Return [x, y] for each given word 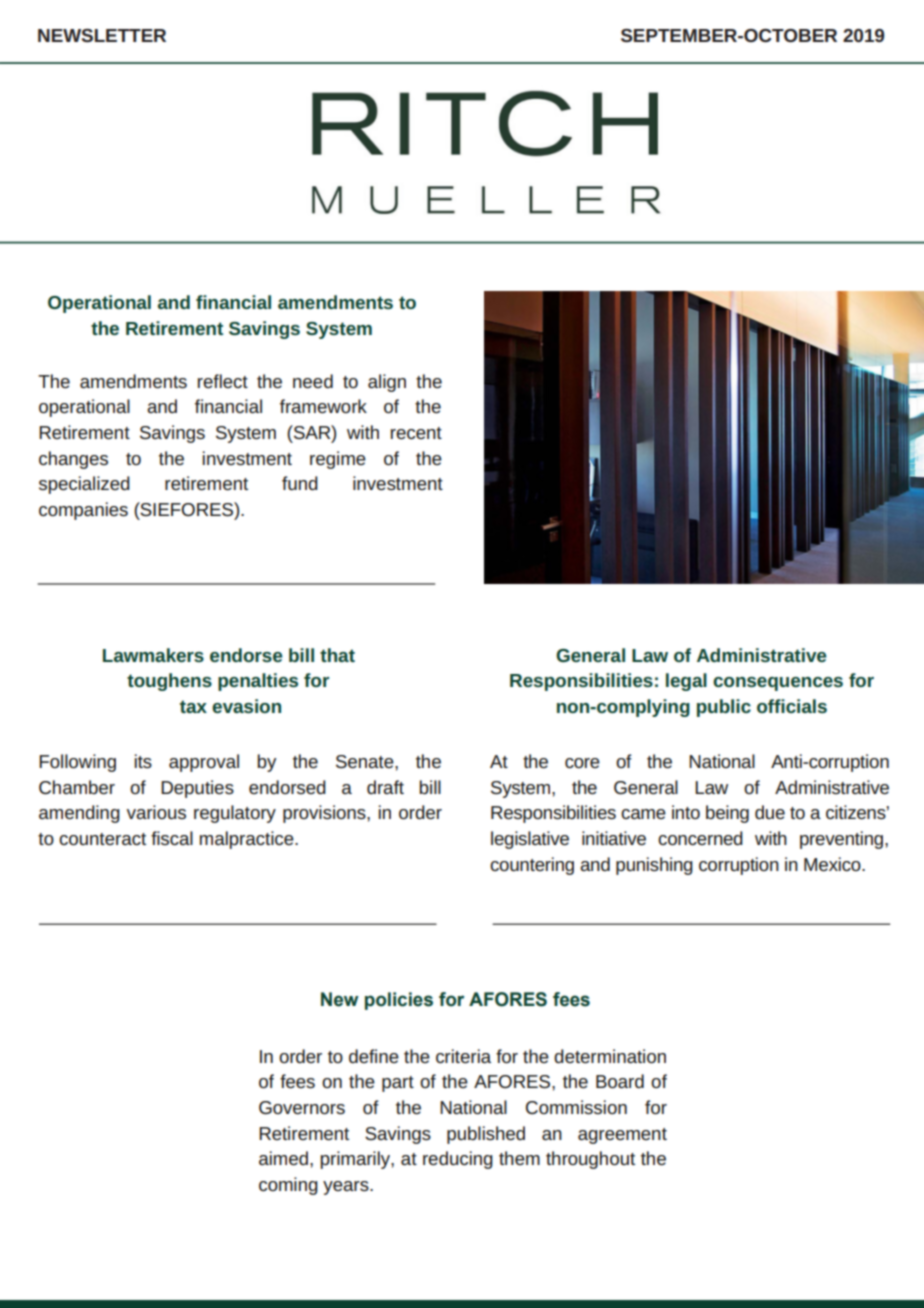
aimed [283, 1158]
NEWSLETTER [102, 35]
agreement [622, 1136]
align [387, 383]
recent [416, 433]
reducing [458, 1160]
